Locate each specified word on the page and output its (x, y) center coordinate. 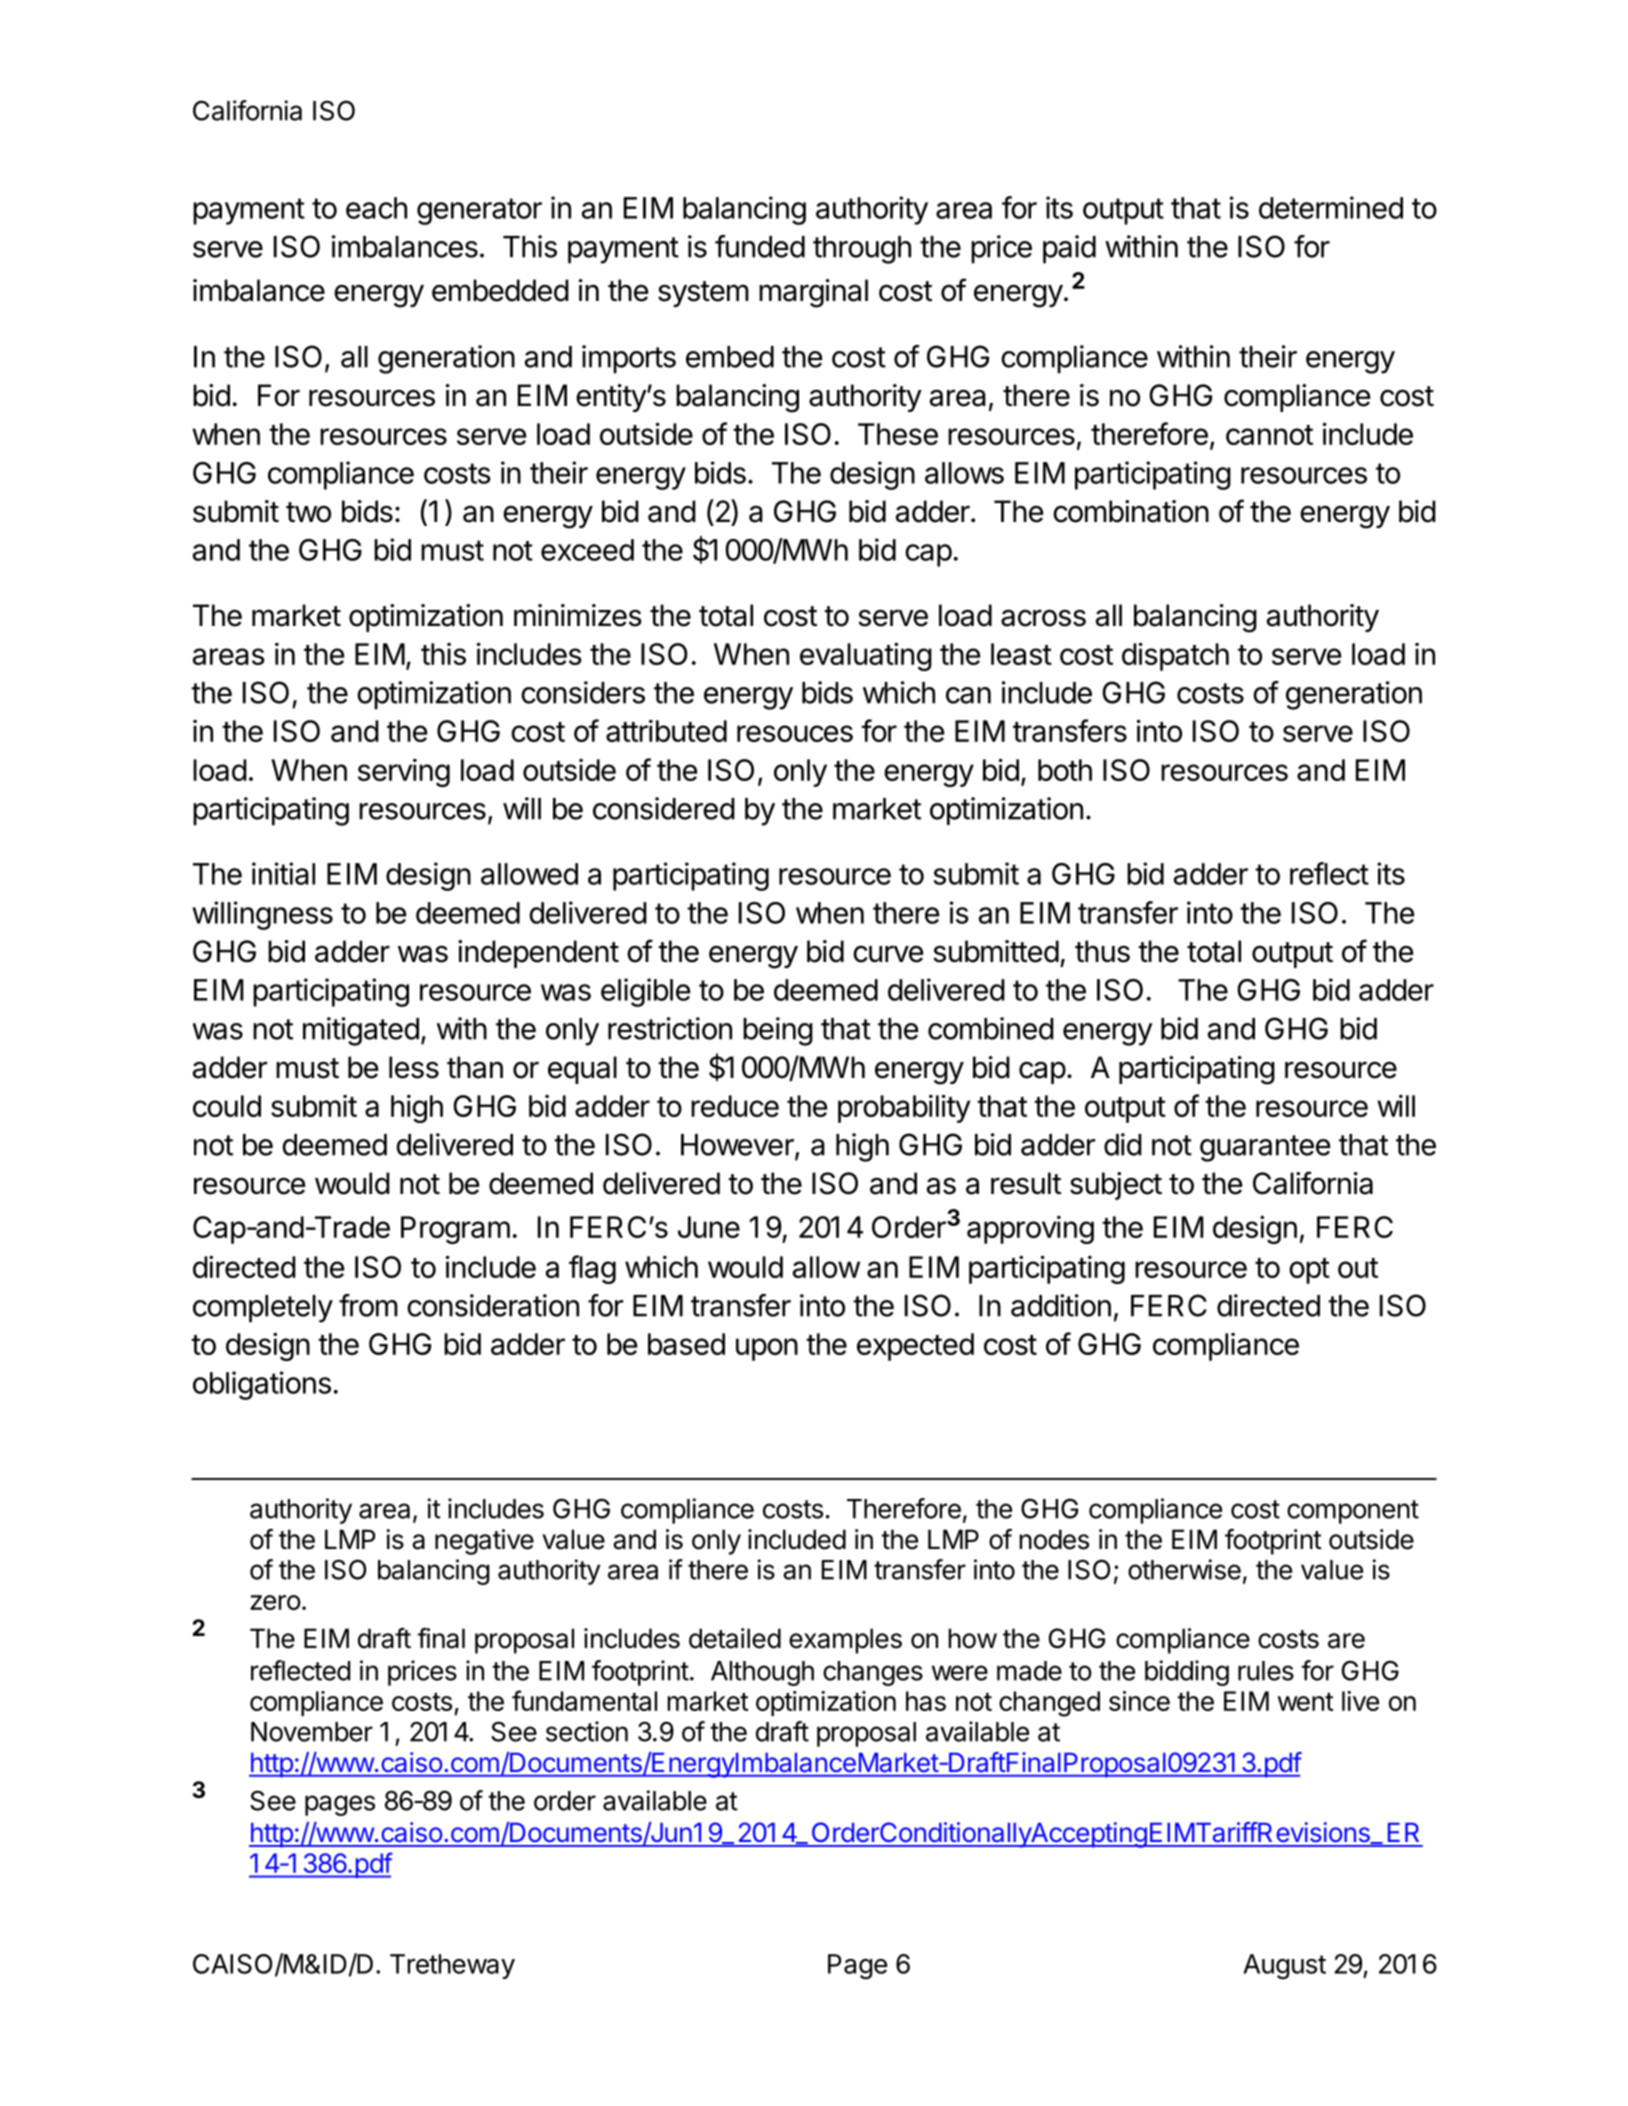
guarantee (1265, 1148)
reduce (735, 1106)
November (312, 1732)
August (1284, 1966)
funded (760, 246)
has (926, 1701)
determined (1331, 207)
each (376, 208)
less (414, 1067)
